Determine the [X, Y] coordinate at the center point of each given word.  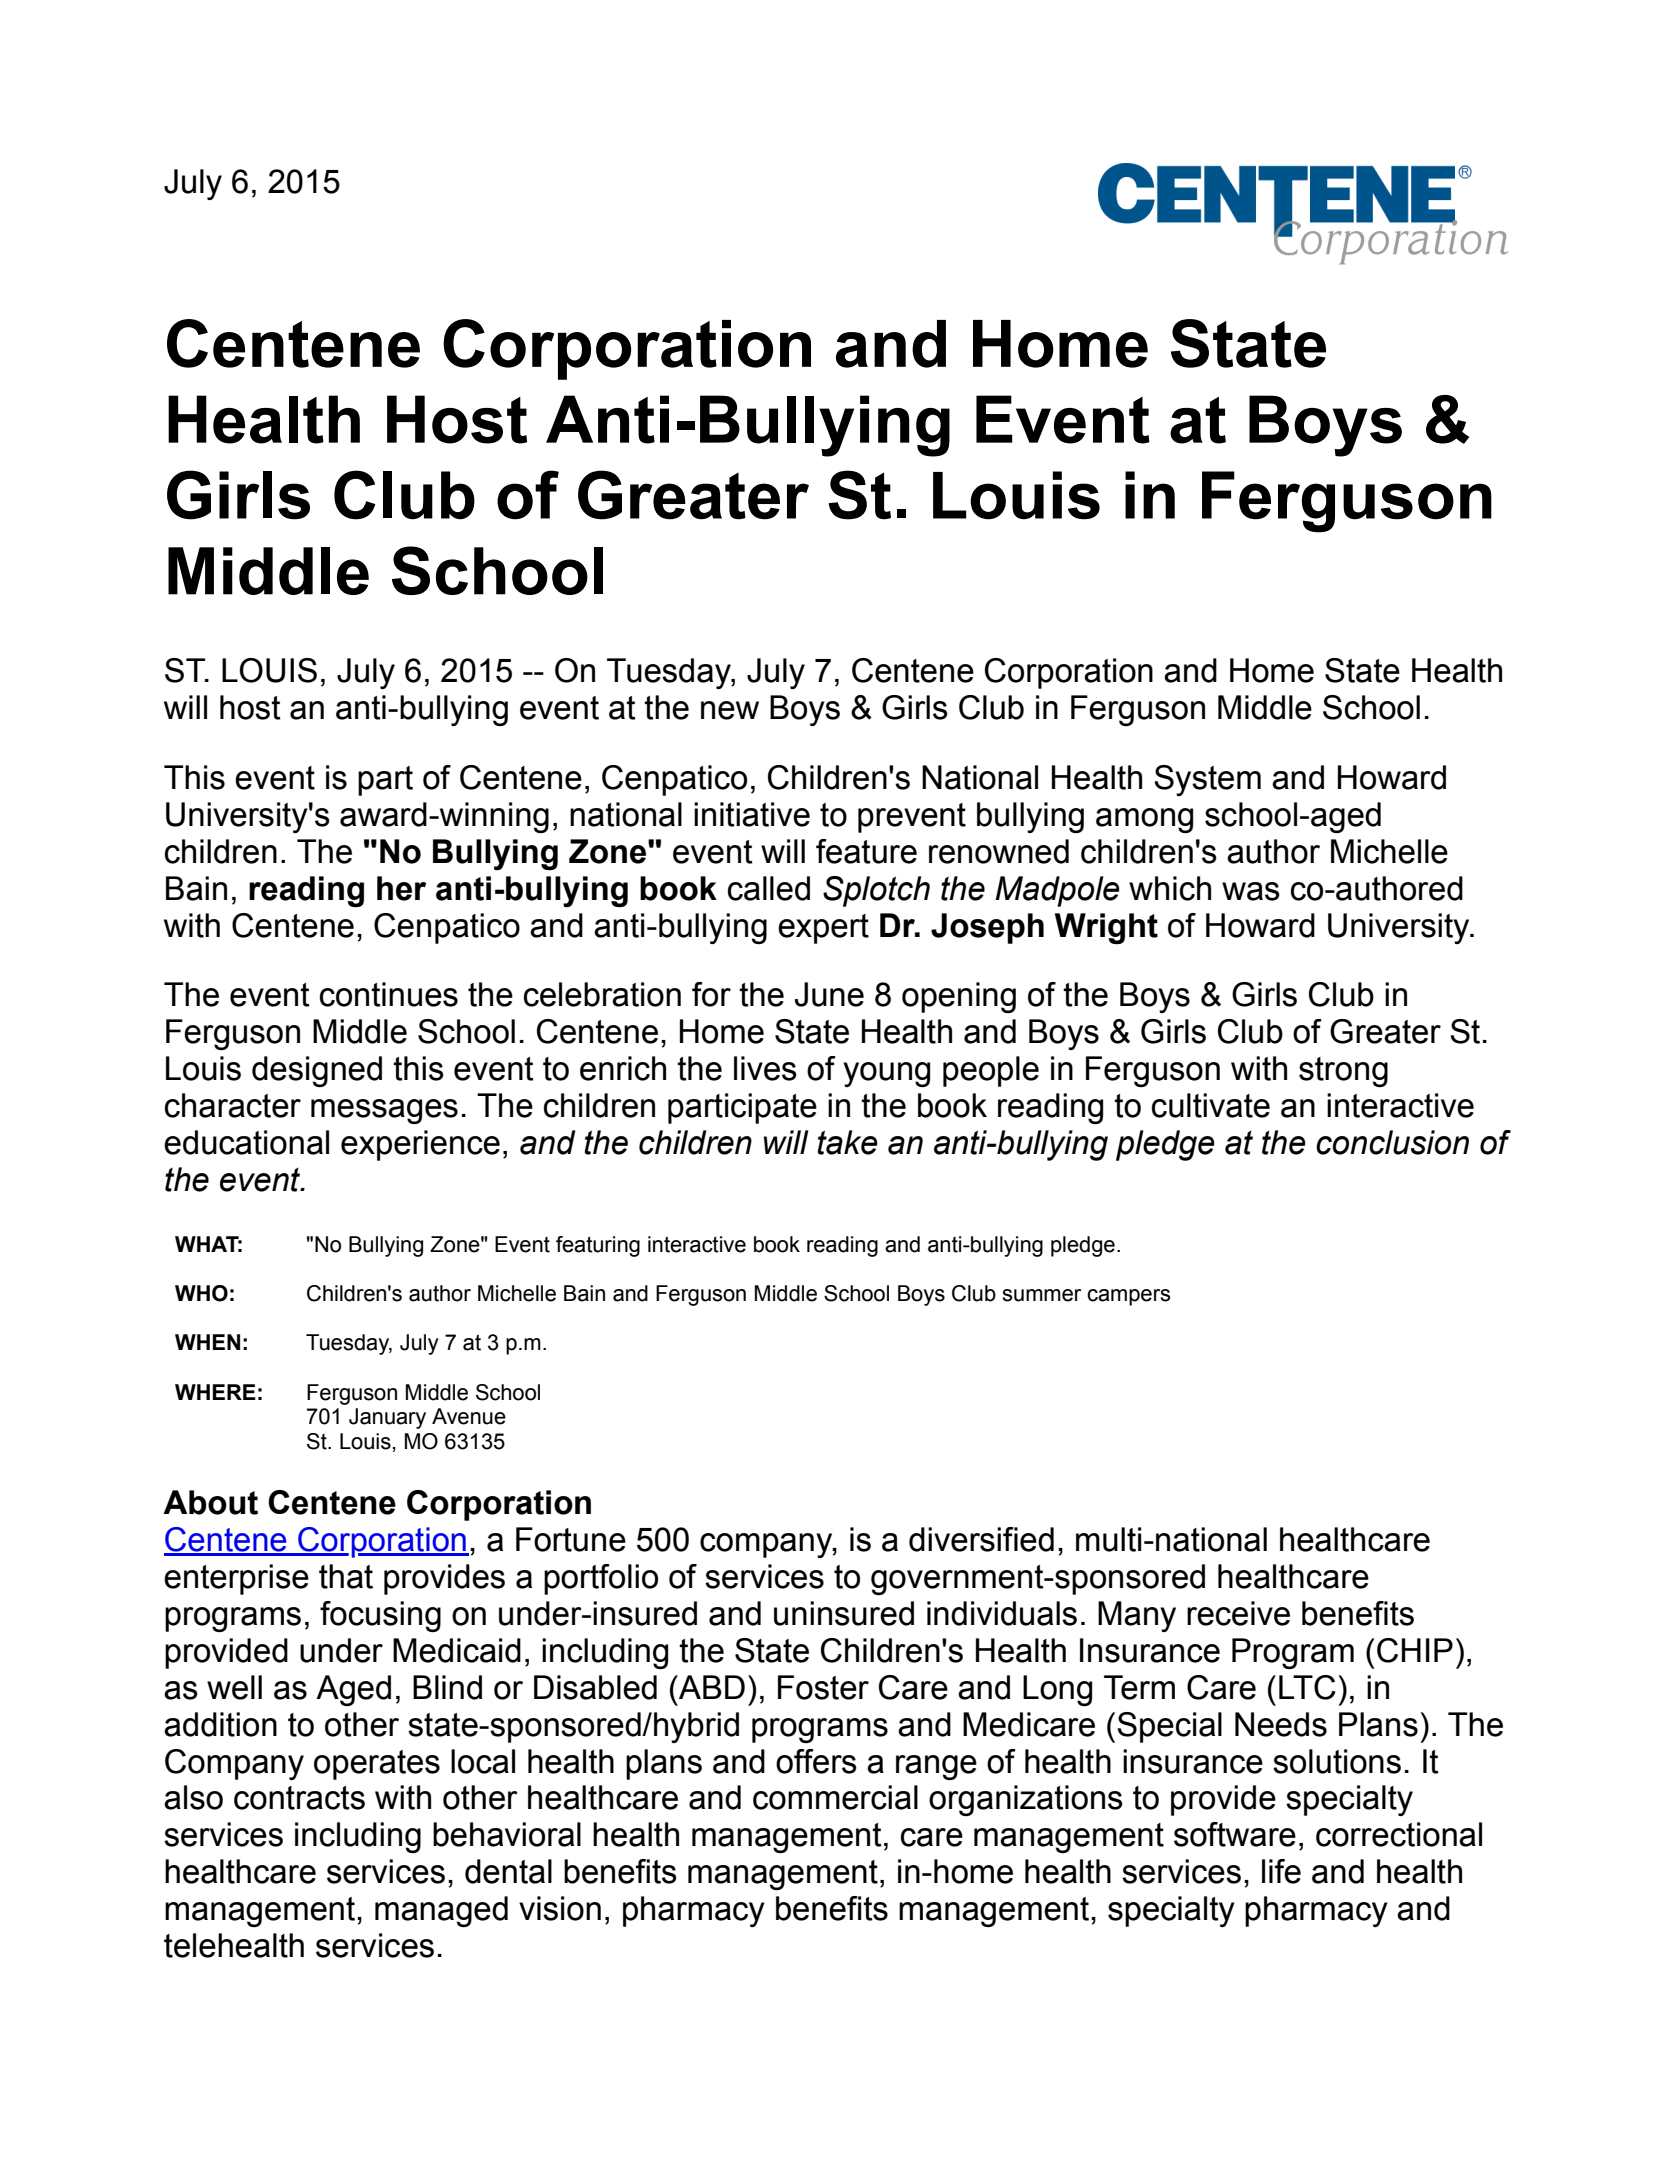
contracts [299, 1798]
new [730, 710]
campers [1128, 1297]
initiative [752, 814]
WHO [201, 1293]
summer [1041, 1295]
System [1207, 780]
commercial [835, 1797]
